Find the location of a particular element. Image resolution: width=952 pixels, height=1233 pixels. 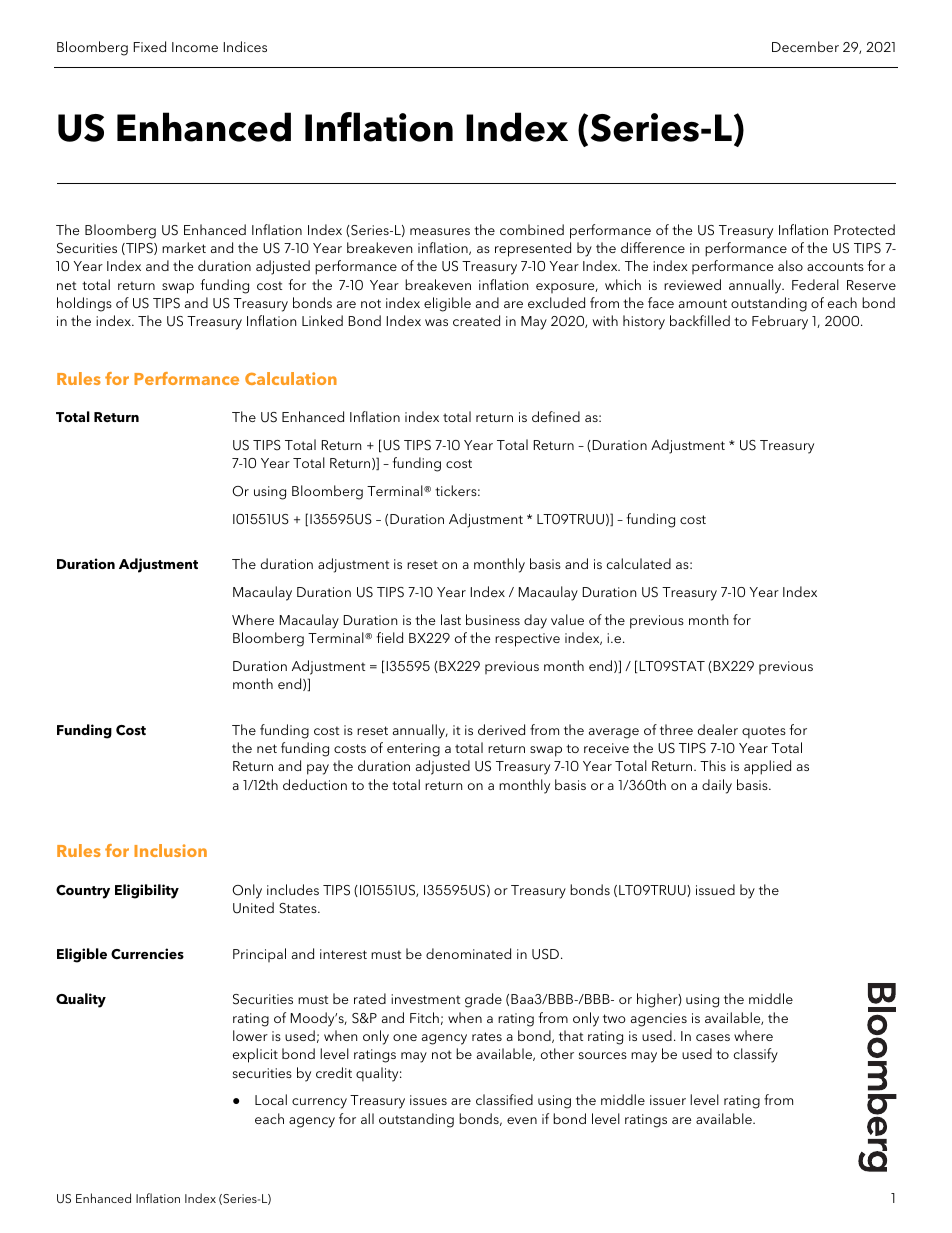

December is located at coordinates (805, 46).
